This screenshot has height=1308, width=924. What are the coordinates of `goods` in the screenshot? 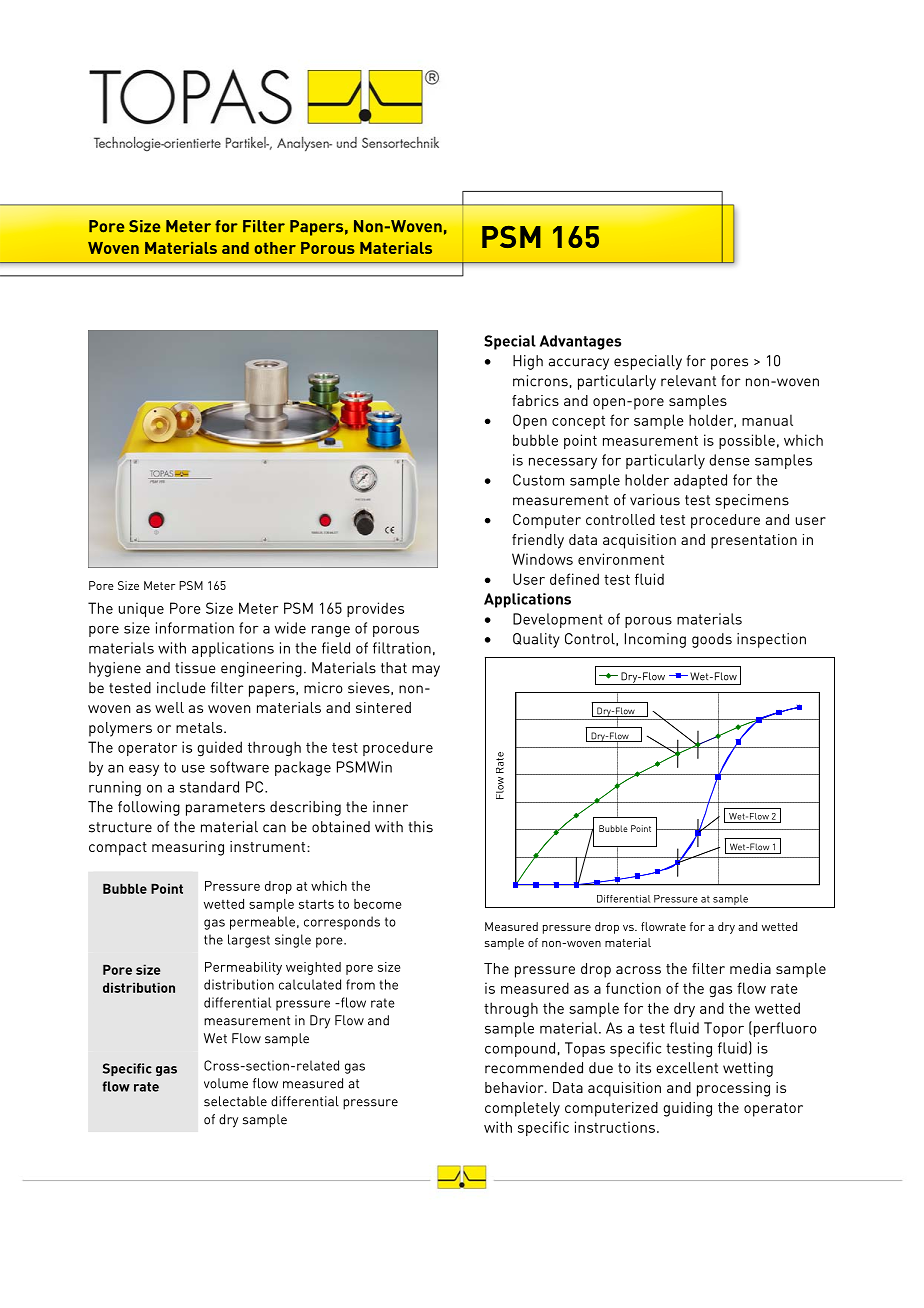 It's located at (712, 640).
